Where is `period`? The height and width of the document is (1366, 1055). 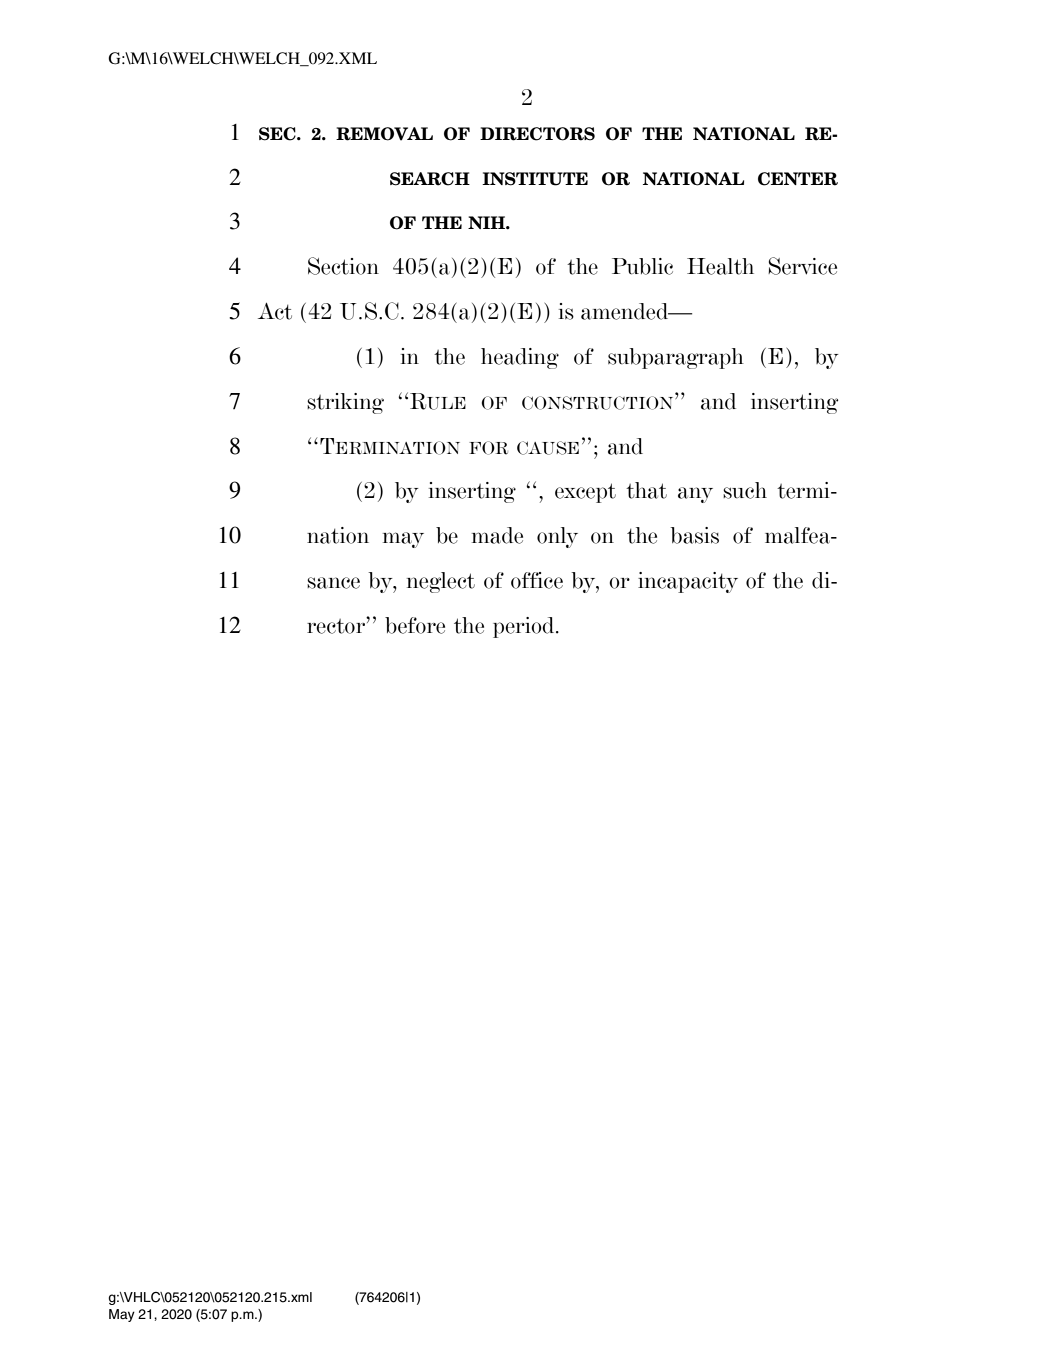 period is located at coordinates (525, 627).
